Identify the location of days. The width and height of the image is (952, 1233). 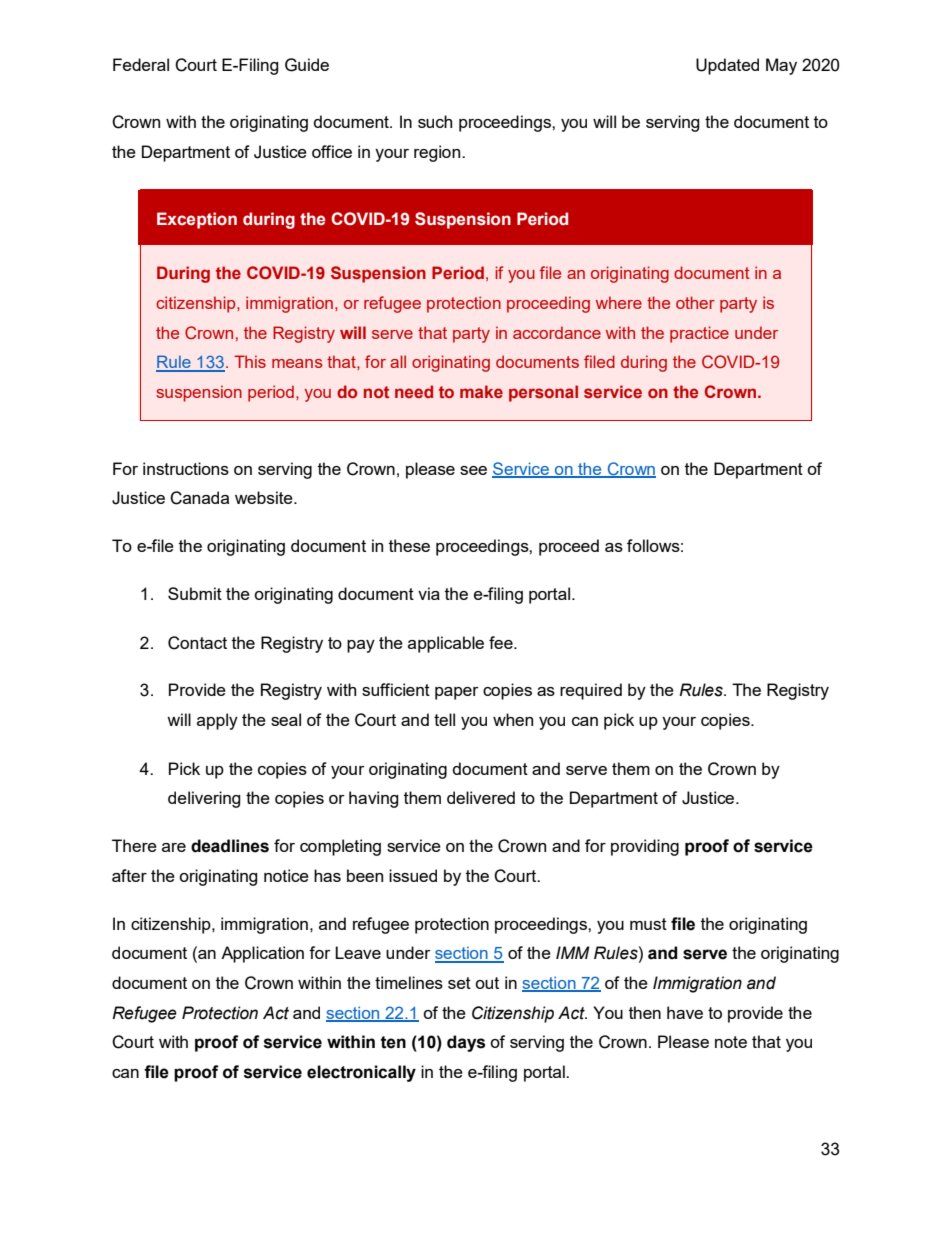
(466, 1043).
